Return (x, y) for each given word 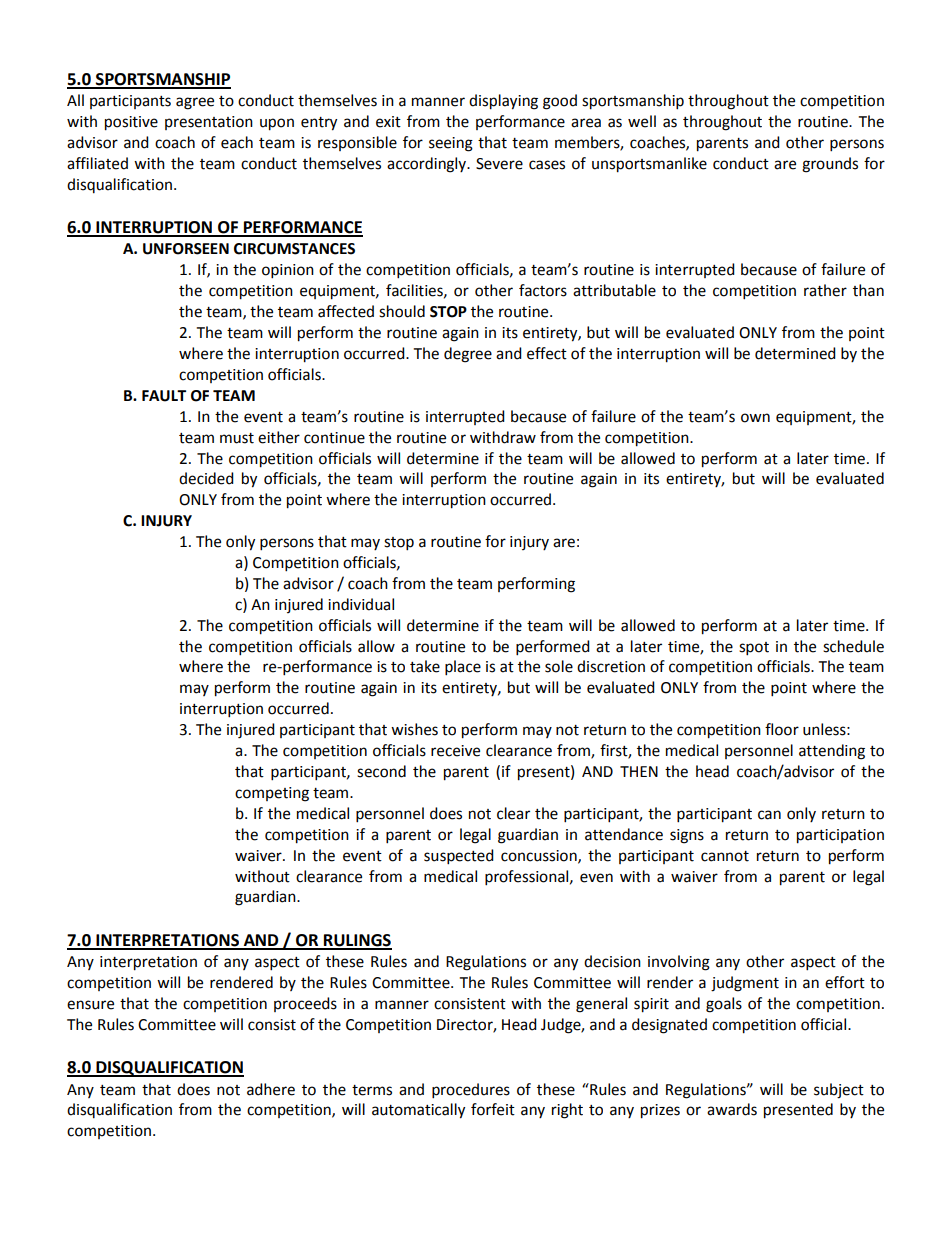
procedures (471, 1091)
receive (455, 751)
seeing (451, 144)
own (755, 418)
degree (468, 355)
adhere (271, 1089)
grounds (830, 165)
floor (782, 729)
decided (206, 478)
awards (732, 1109)
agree (195, 103)
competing (272, 794)
